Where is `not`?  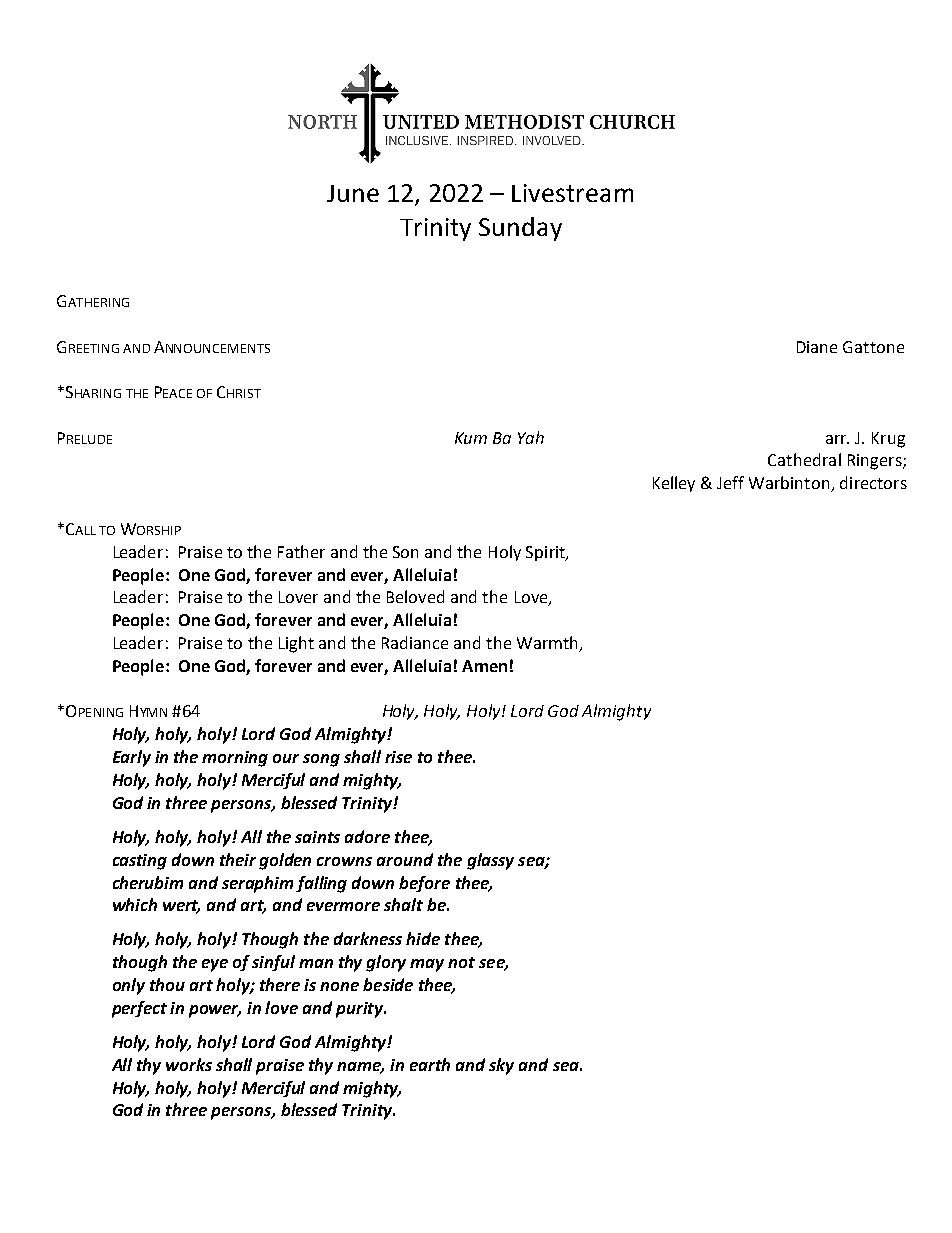
not is located at coordinates (461, 962).
